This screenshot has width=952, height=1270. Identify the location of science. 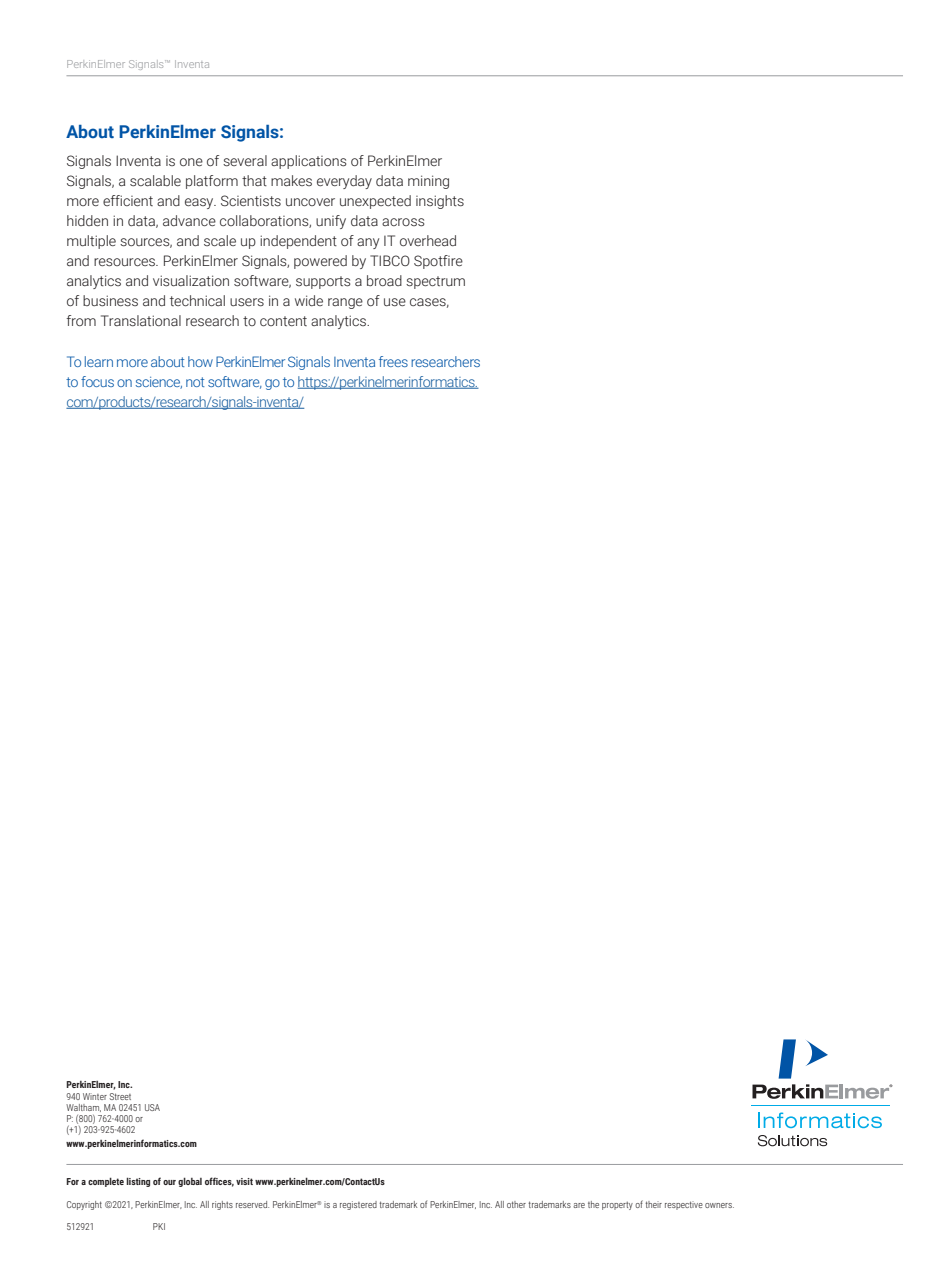
(159, 383).
